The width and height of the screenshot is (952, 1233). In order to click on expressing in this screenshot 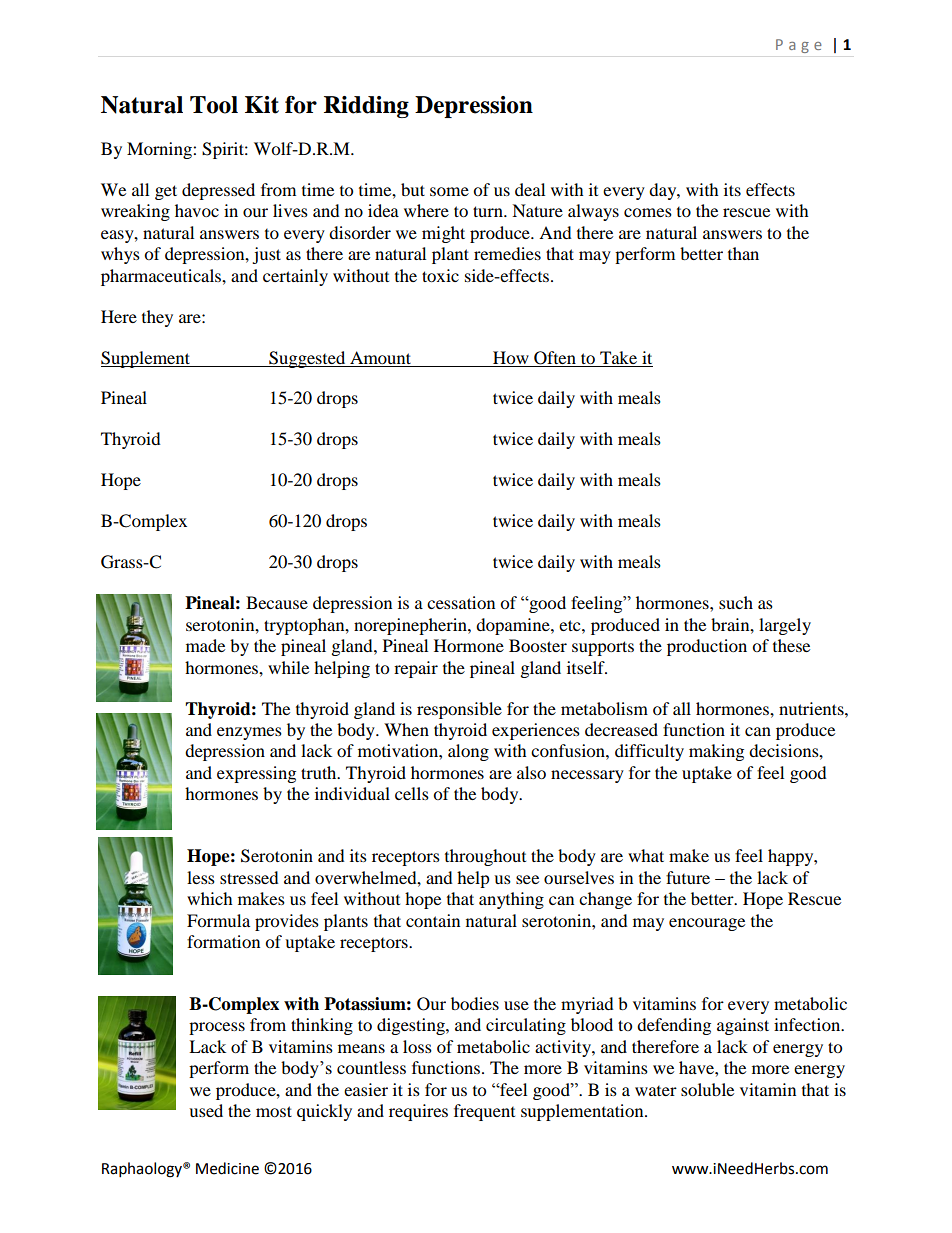, I will do `click(256, 774)`.
